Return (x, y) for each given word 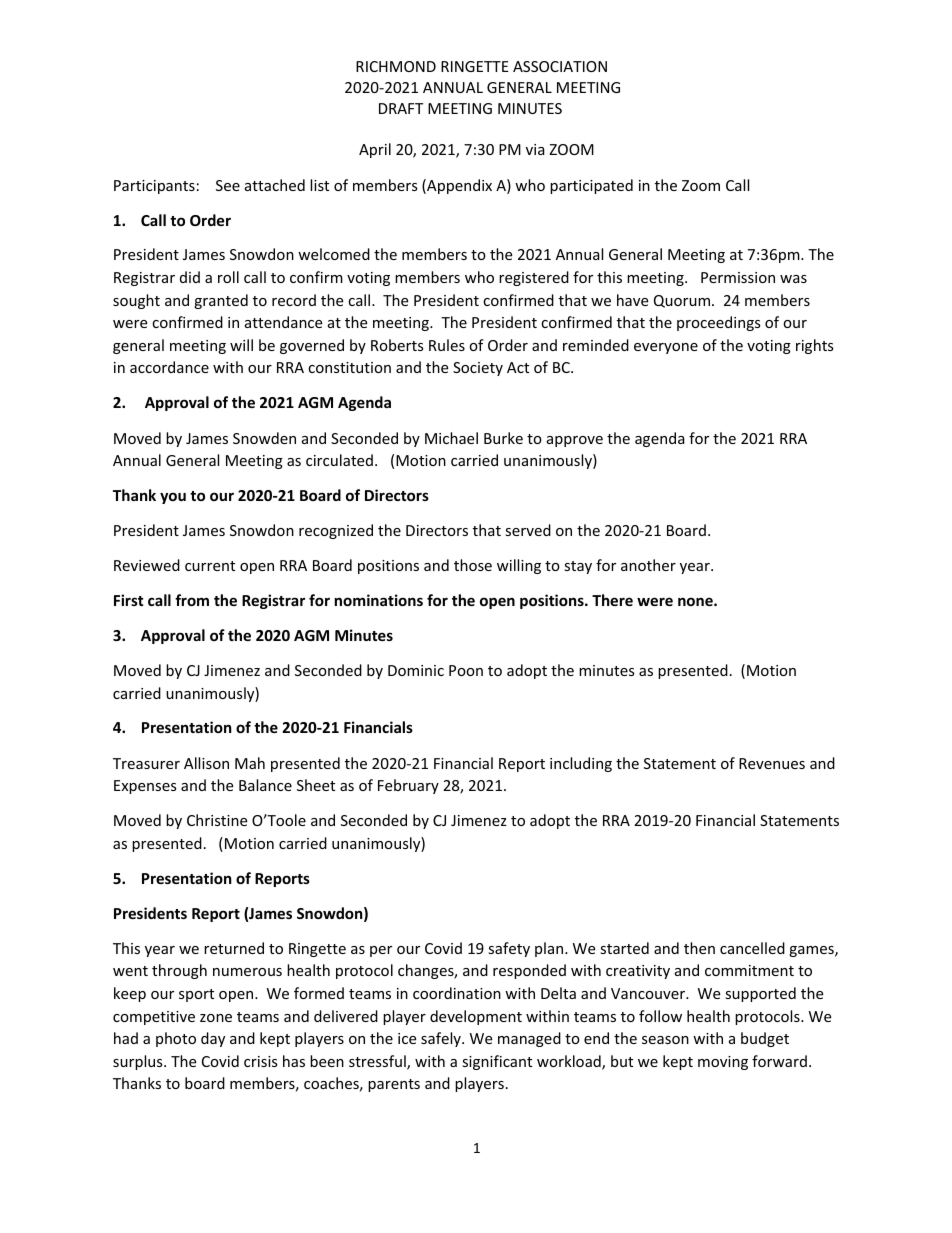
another (648, 565)
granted (221, 301)
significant (497, 1062)
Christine (217, 820)
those (473, 565)
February (408, 786)
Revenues (772, 763)
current (210, 566)
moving (723, 1063)
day (213, 1039)
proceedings (719, 323)
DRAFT (401, 108)
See (228, 185)
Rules (447, 345)
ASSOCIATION (560, 66)
